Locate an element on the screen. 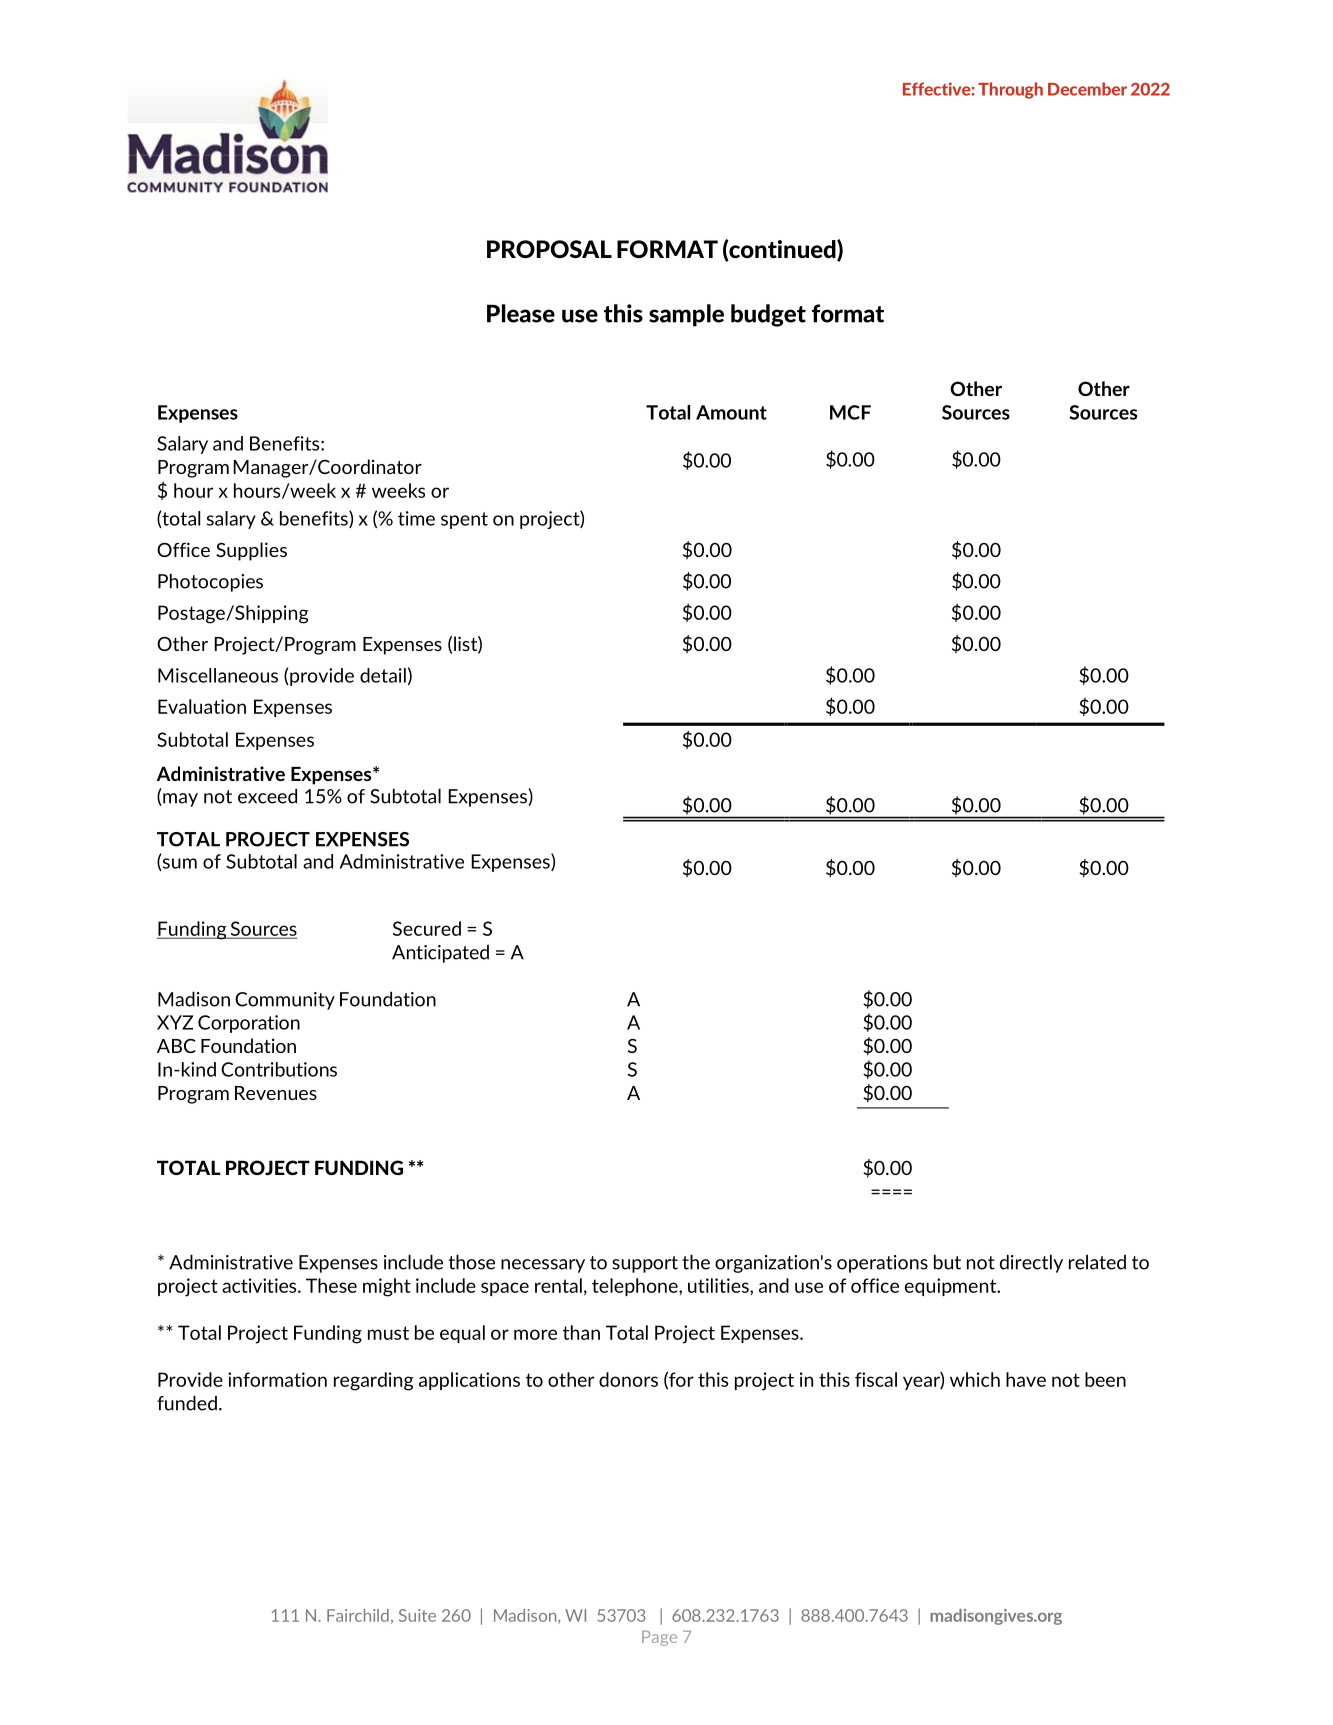 Image resolution: width=1333 pixels, height=1725 pixels. which is located at coordinates (975, 1379).
